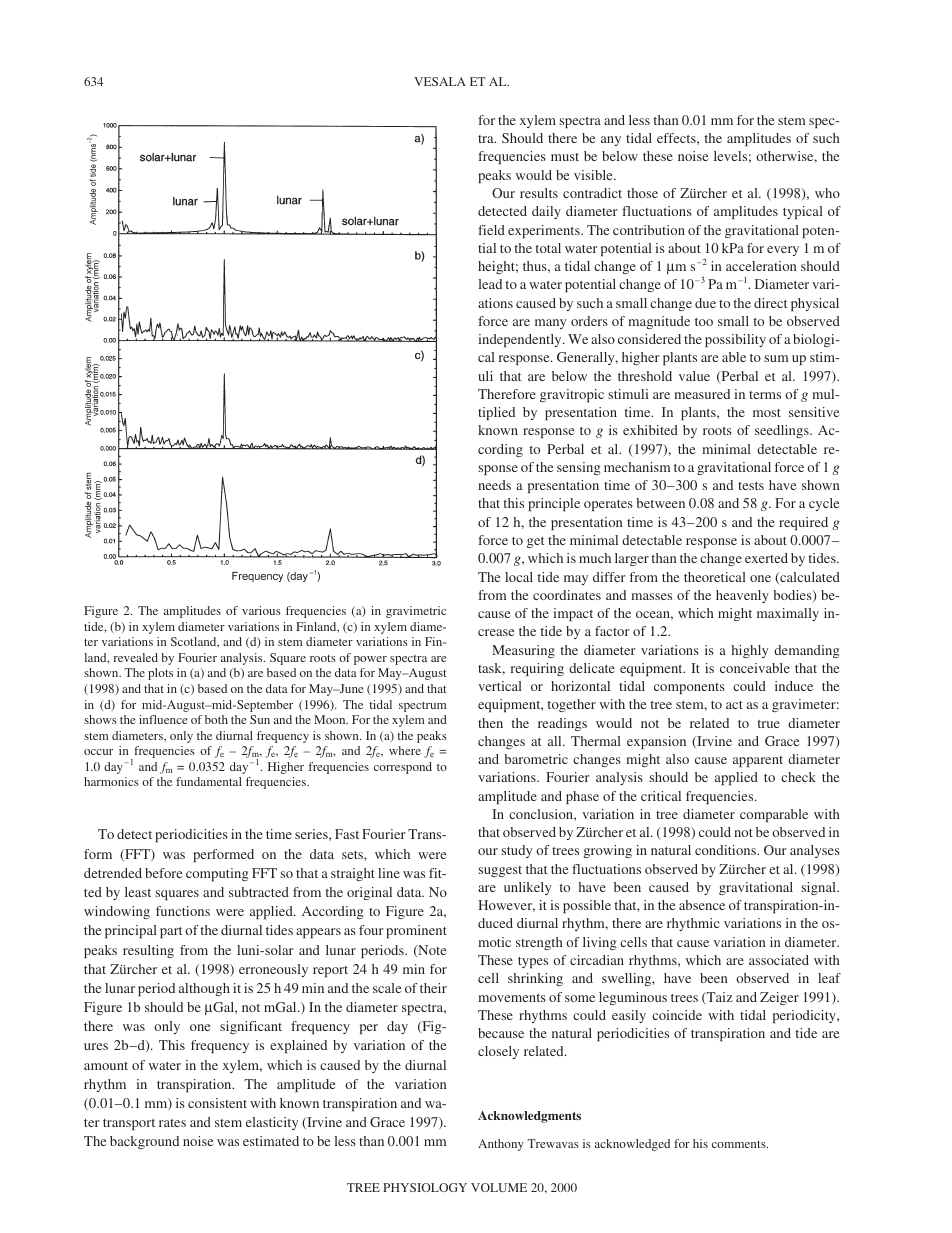 The height and width of the image is (1233, 952). Describe the element at coordinates (750, 651) in the image. I see `highly` at that location.
